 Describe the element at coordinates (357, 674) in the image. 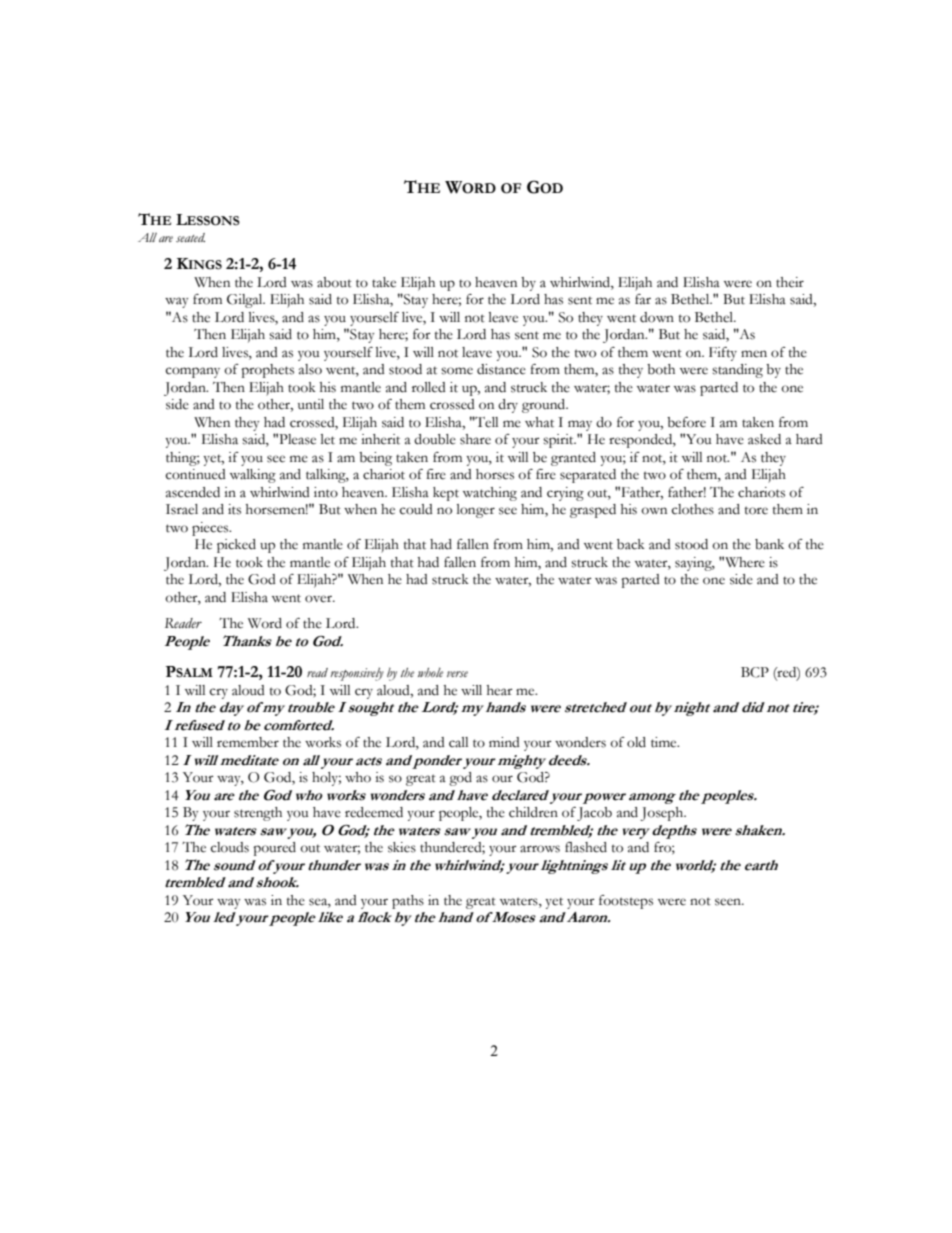

I see `responsively` at that location.
